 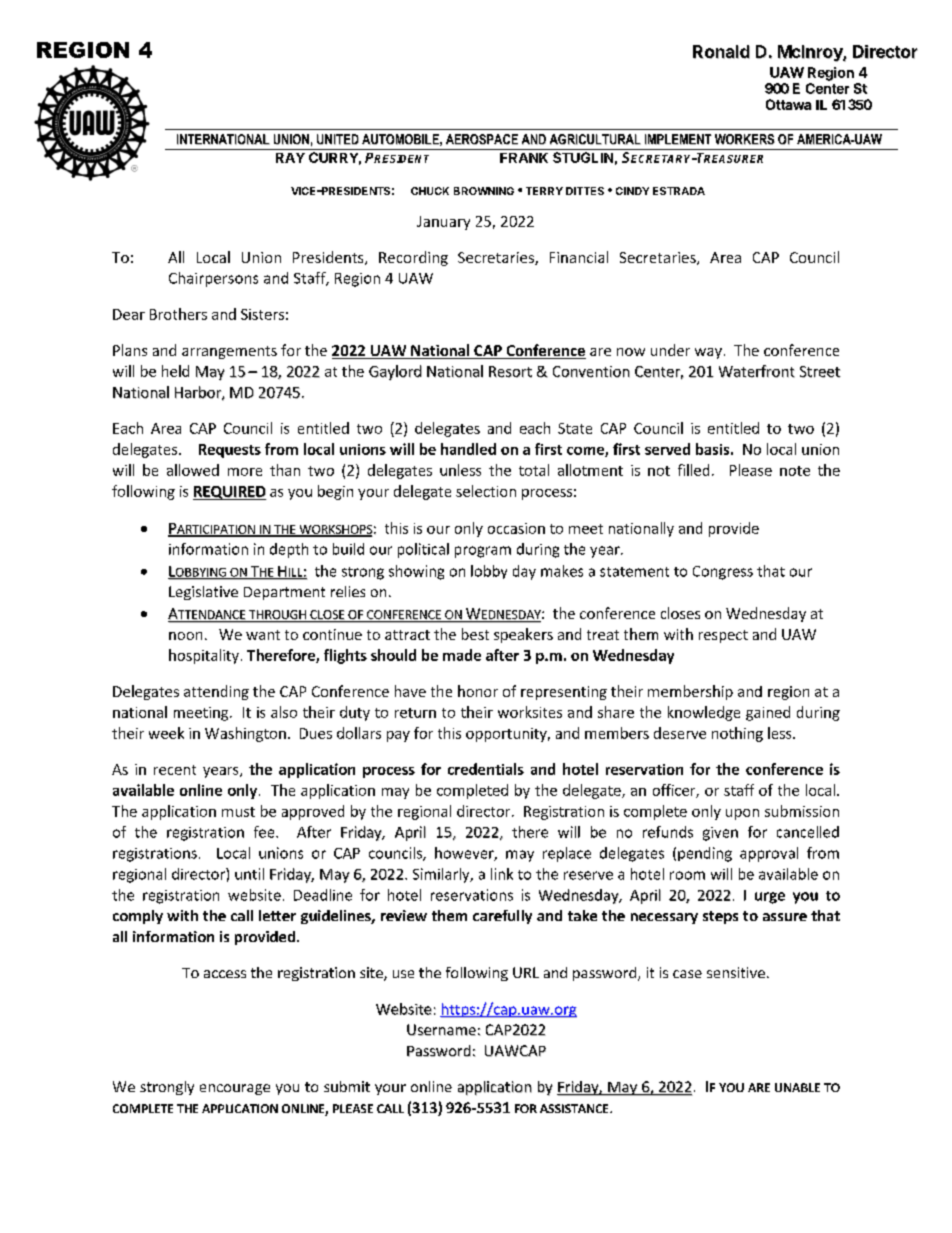 I want to click on encourage, so click(x=235, y=1089).
